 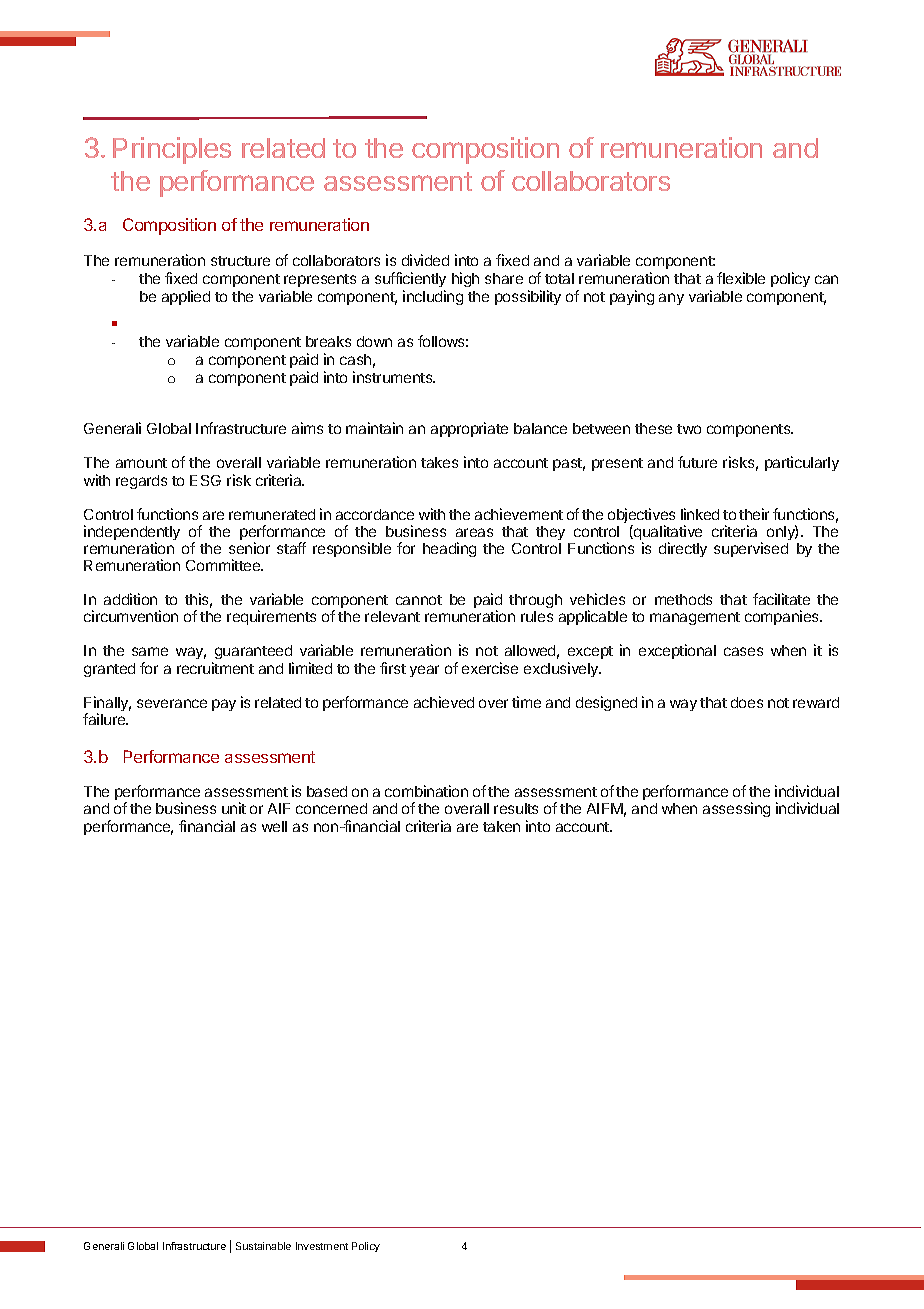 What do you see at coordinates (425, 260) in the screenshot?
I see `divided` at bounding box center [425, 260].
